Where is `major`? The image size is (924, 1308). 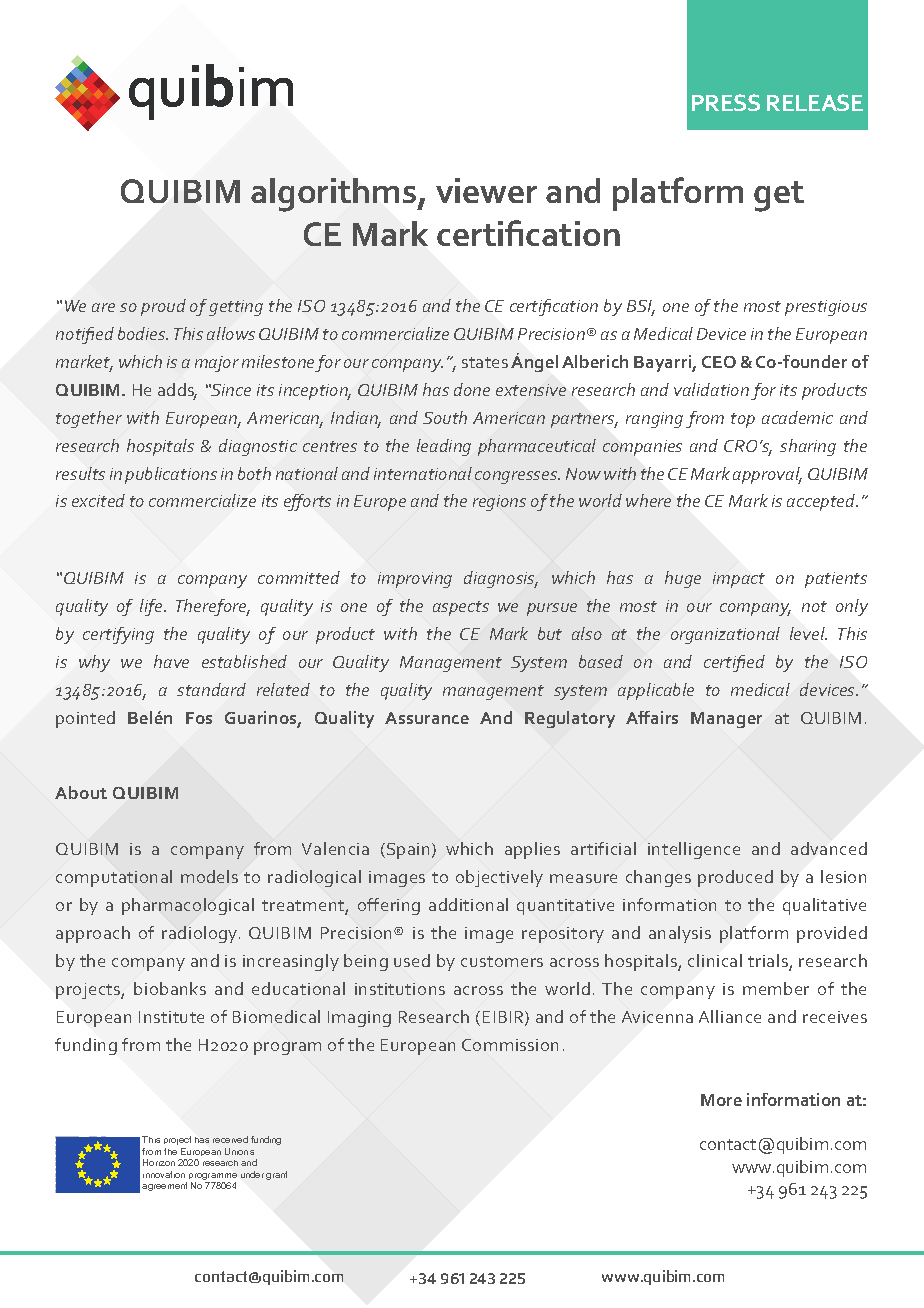
major is located at coordinates (217, 364).
